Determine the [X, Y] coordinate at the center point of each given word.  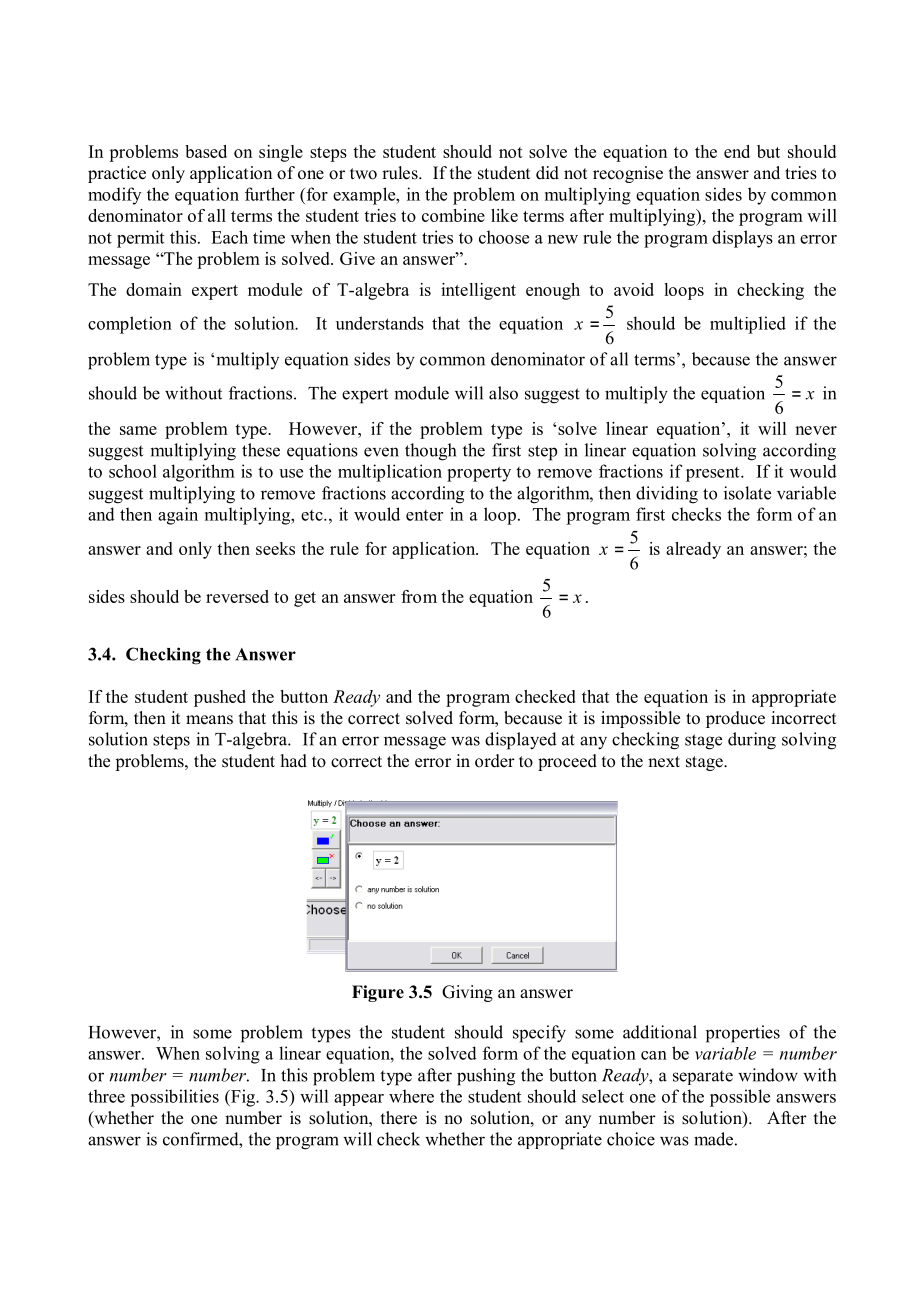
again [178, 516]
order [495, 761]
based [206, 151]
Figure [378, 993]
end [737, 151]
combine [453, 215]
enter [424, 515]
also [503, 393]
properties [743, 1034]
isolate [747, 493]
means [209, 720]
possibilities [174, 1098]
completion [130, 325]
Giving [467, 993]
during [752, 741]
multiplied [748, 325]
